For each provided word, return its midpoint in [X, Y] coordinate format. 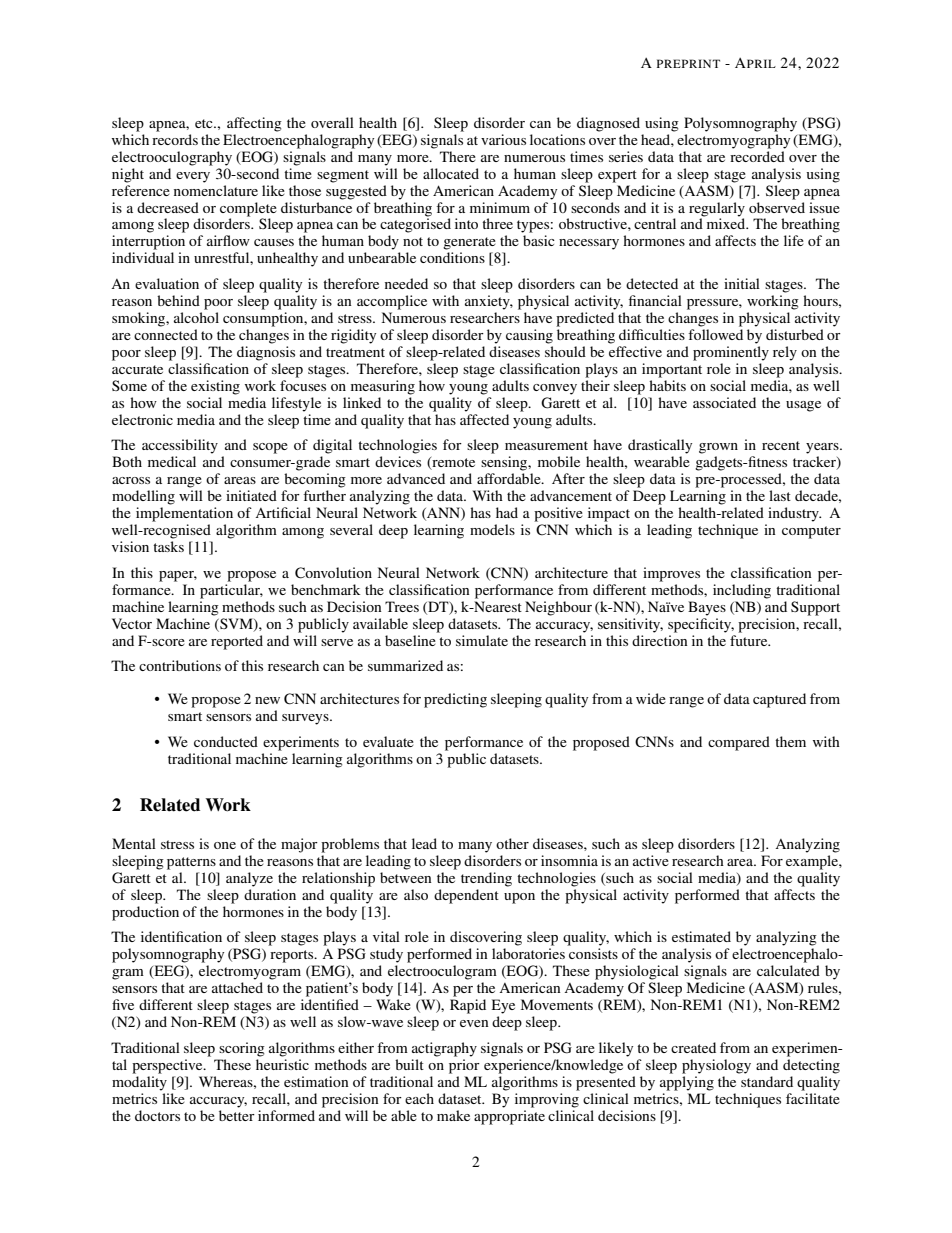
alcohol [196, 317]
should [565, 351]
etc [205, 123]
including [742, 591]
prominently [731, 353]
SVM [236, 624]
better [237, 1115]
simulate [482, 640]
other [512, 843]
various [503, 139]
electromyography [733, 141]
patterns [191, 863]
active [651, 860]
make [453, 1115]
